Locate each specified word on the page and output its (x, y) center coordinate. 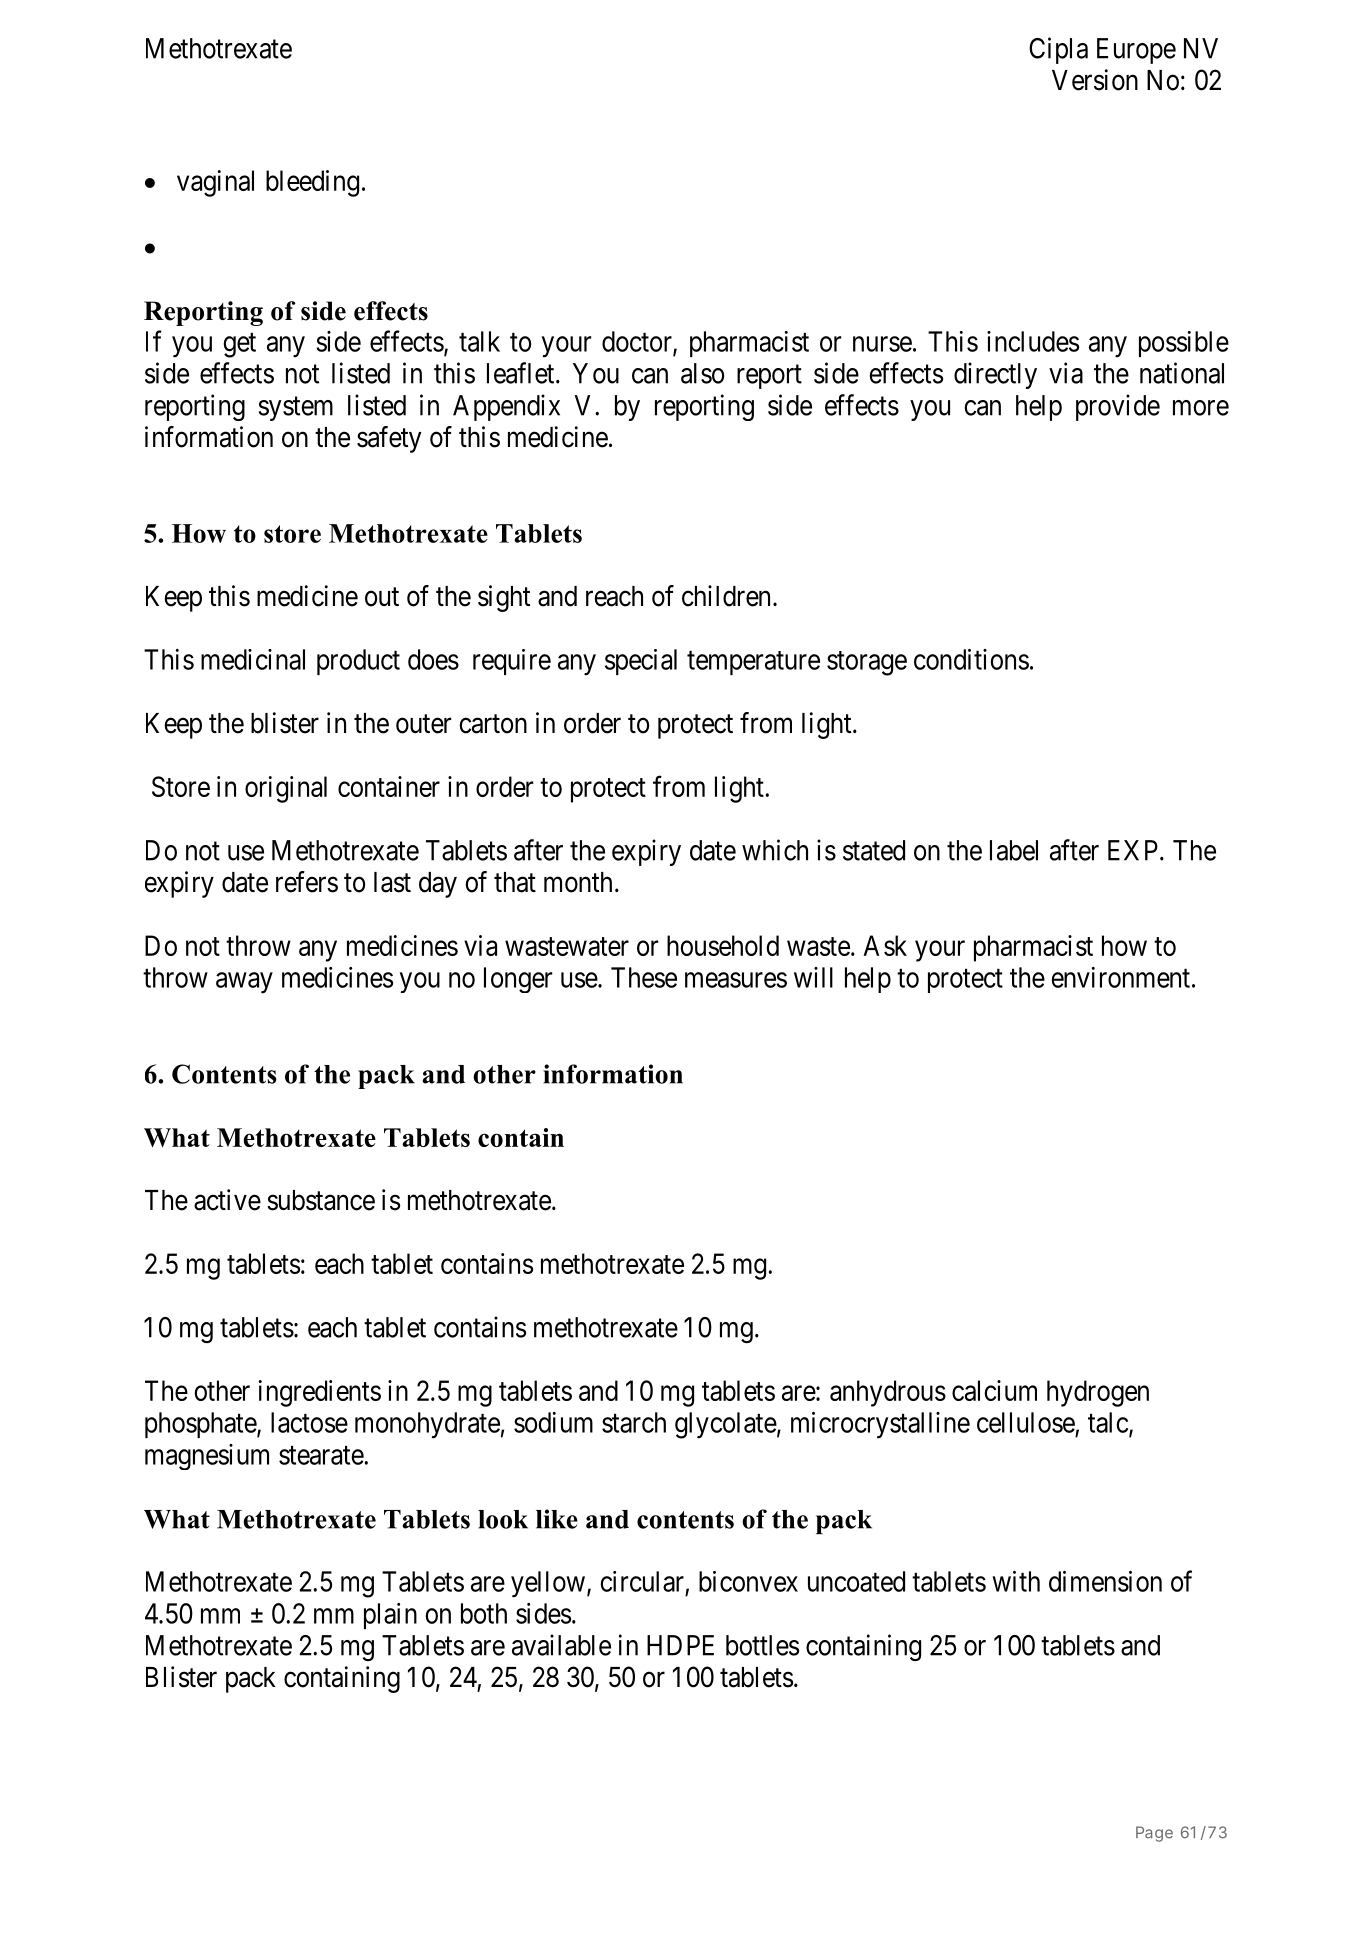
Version (1095, 80)
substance (321, 1200)
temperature (753, 663)
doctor (638, 342)
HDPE (680, 1645)
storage (867, 663)
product (358, 662)
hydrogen (1098, 1393)
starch (634, 1422)
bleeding (312, 183)
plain (390, 1616)
